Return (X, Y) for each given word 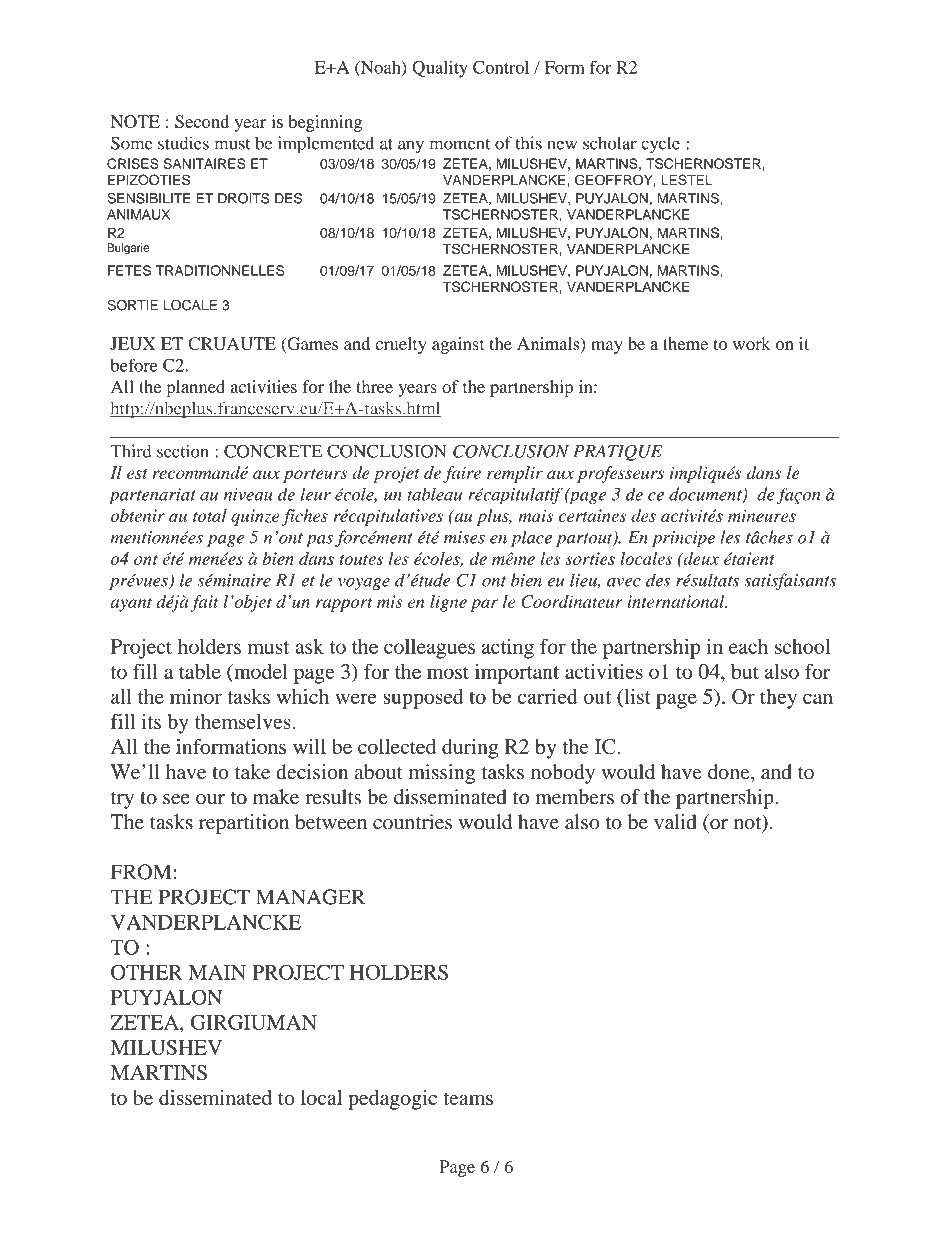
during (470, 749)
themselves (243, 721)
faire (462, 474)
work (752, 343)
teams (468, 1098)
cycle (660, 145)
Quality (440, 69)
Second (202, 121)
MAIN (217, 972)
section (183, 451)
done (730, 773)
